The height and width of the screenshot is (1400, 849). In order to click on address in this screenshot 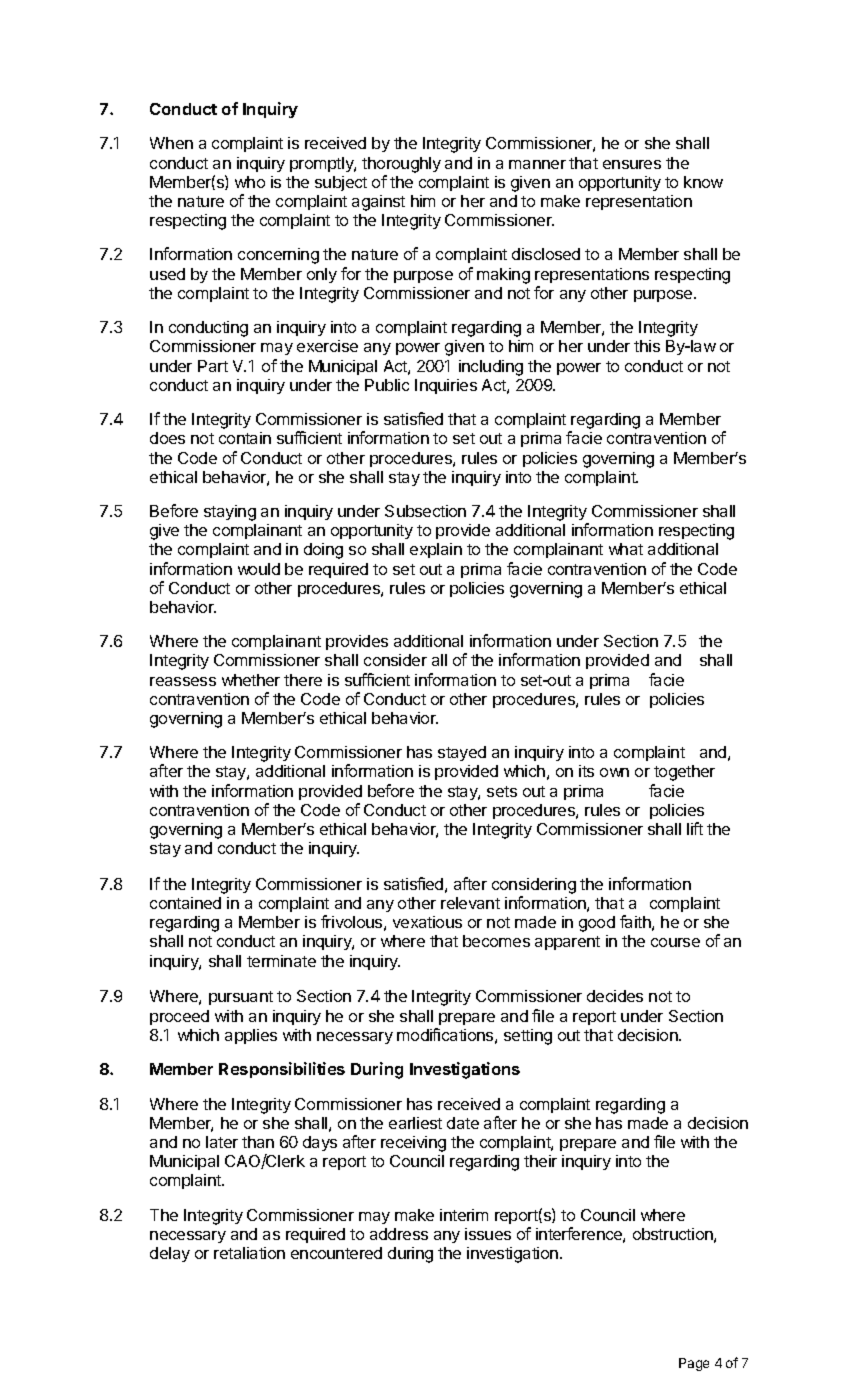, I will do `click(399, 1234)`.
